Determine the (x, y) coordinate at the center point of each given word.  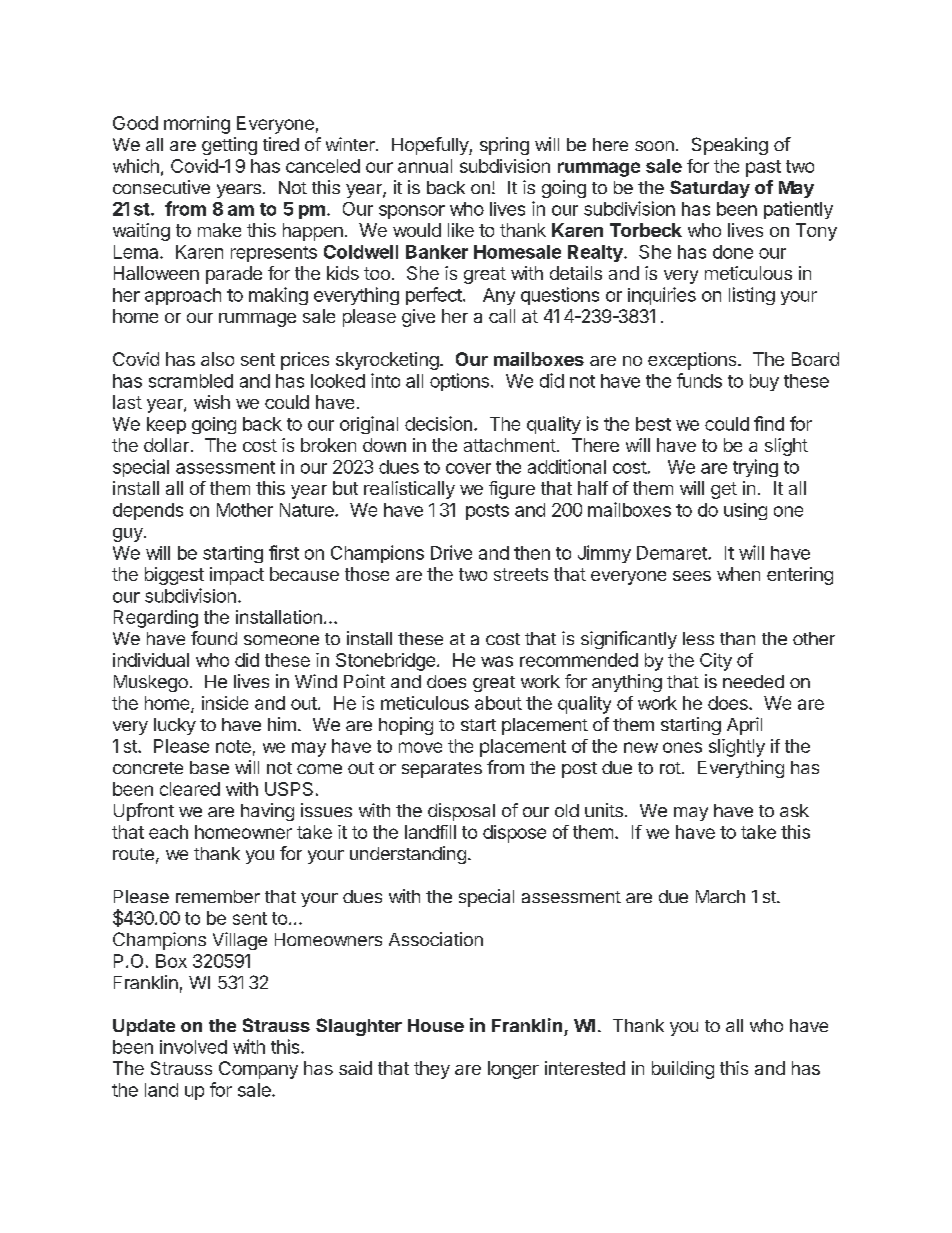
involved (193, 1047)
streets (521, 574)
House (436, 1025)
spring (504, 146)
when (738, 574)
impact (237, 576)
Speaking (730, 146)
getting (229, 146)
